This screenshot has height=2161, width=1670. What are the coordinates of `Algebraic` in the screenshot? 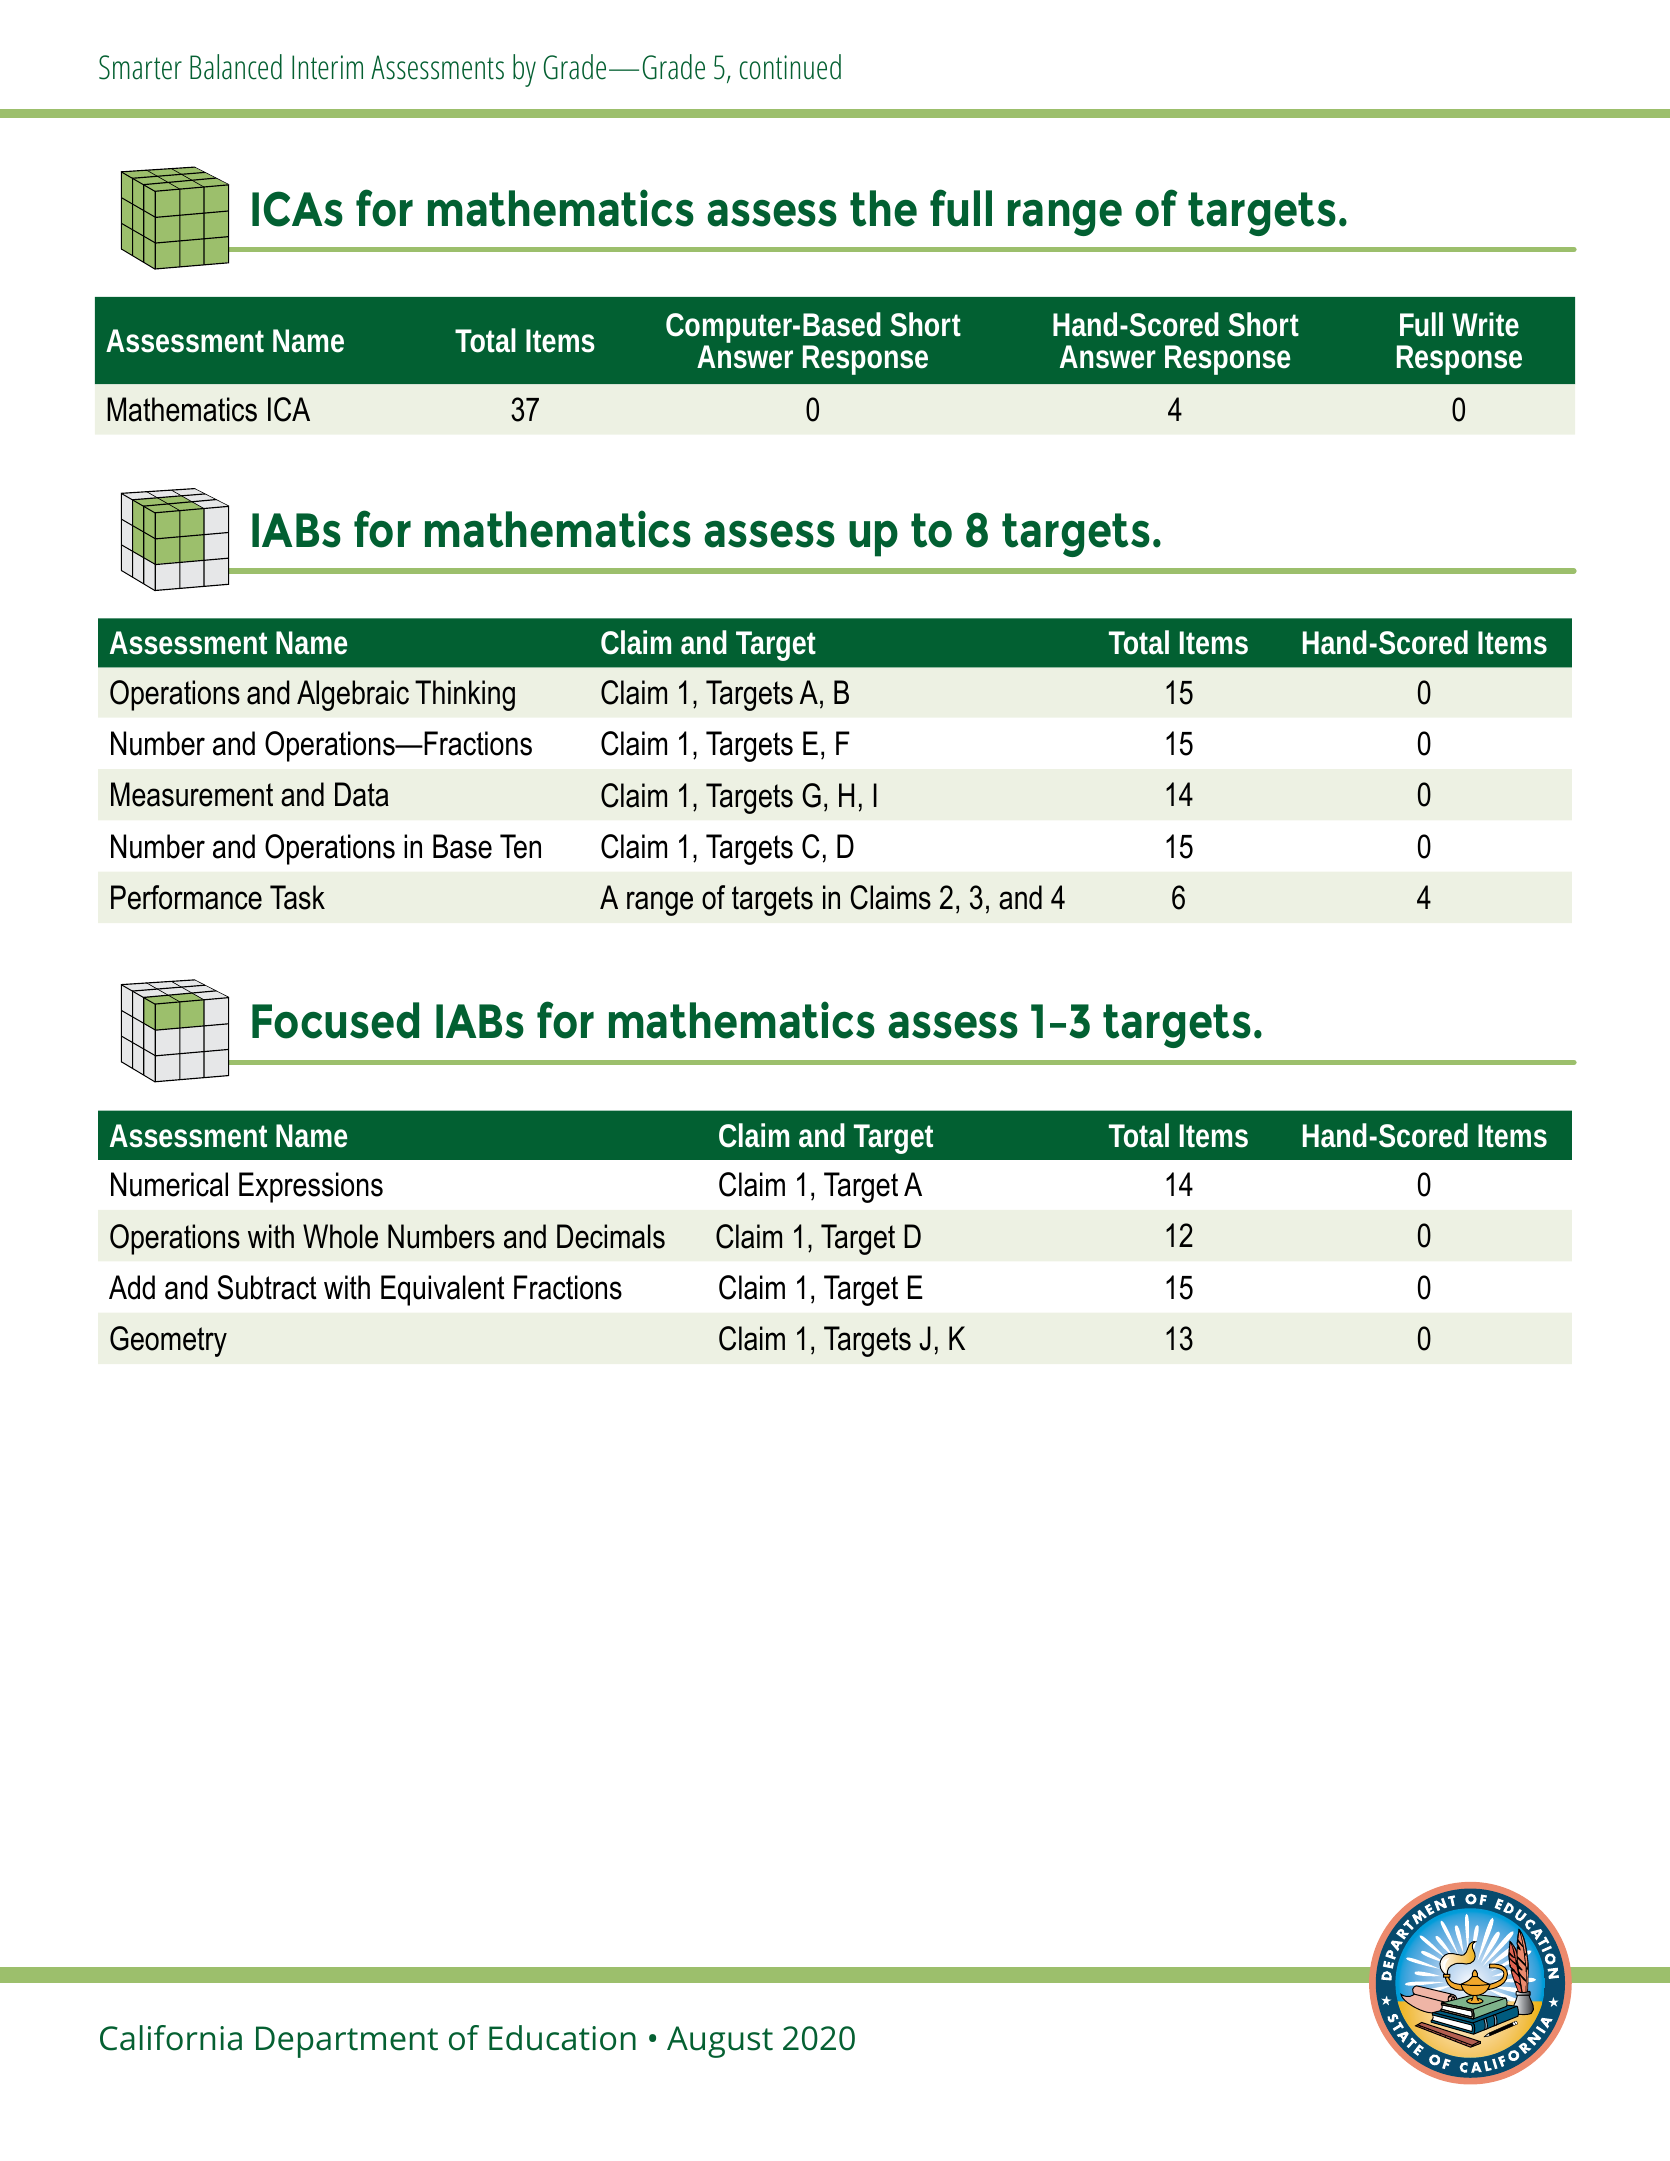 It's located at (353, 695).
